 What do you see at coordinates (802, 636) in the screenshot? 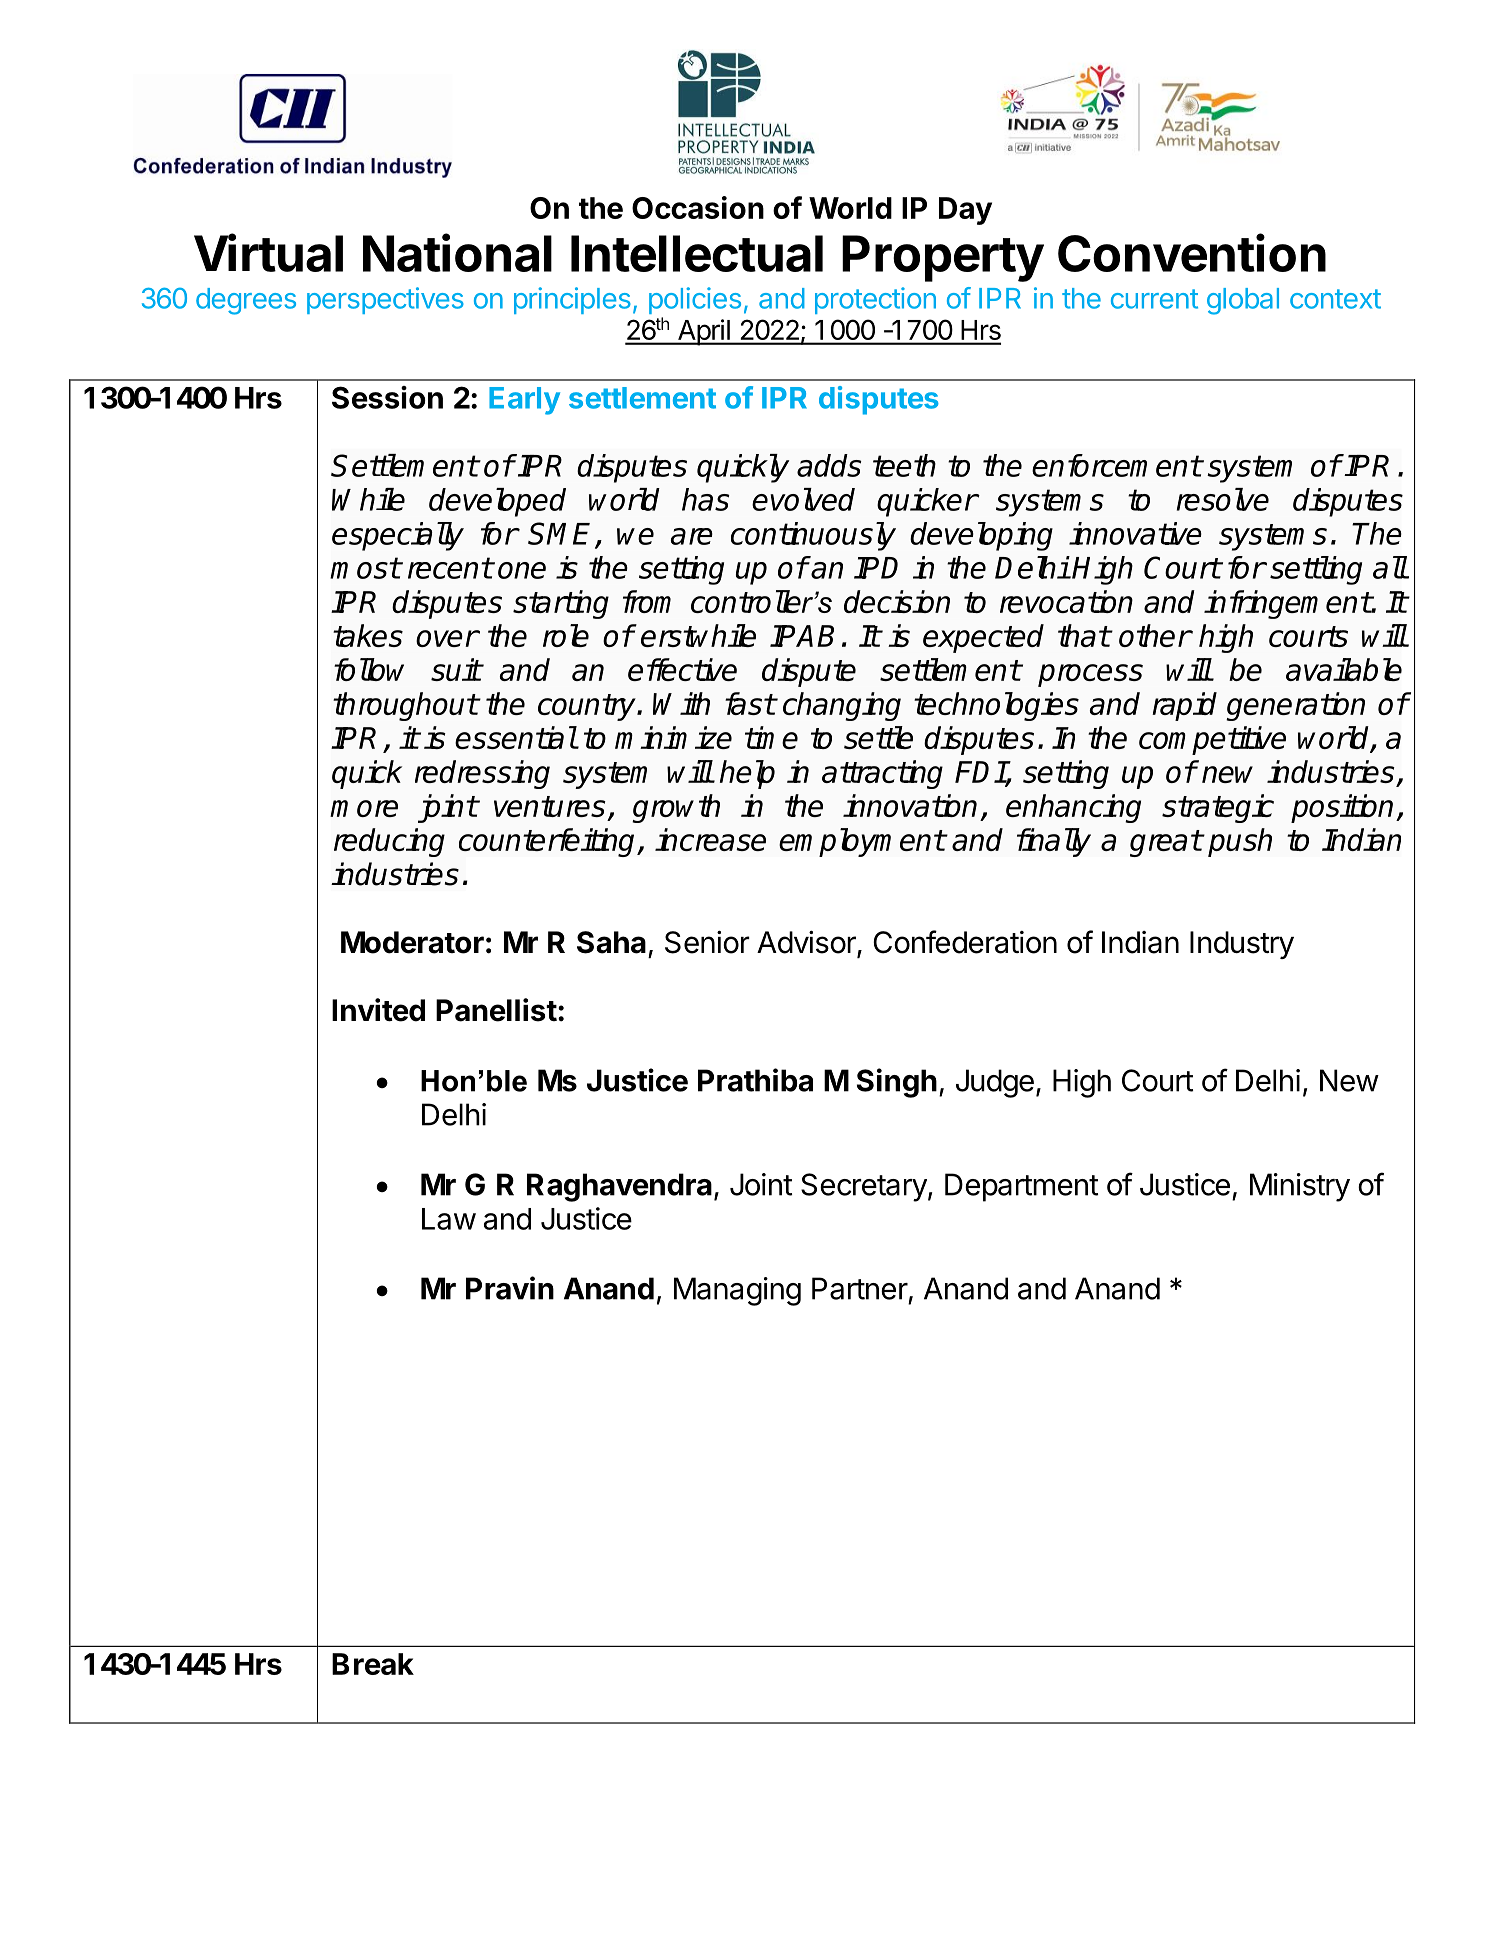
I see `IPAB` at bounding box center [802, 636].
